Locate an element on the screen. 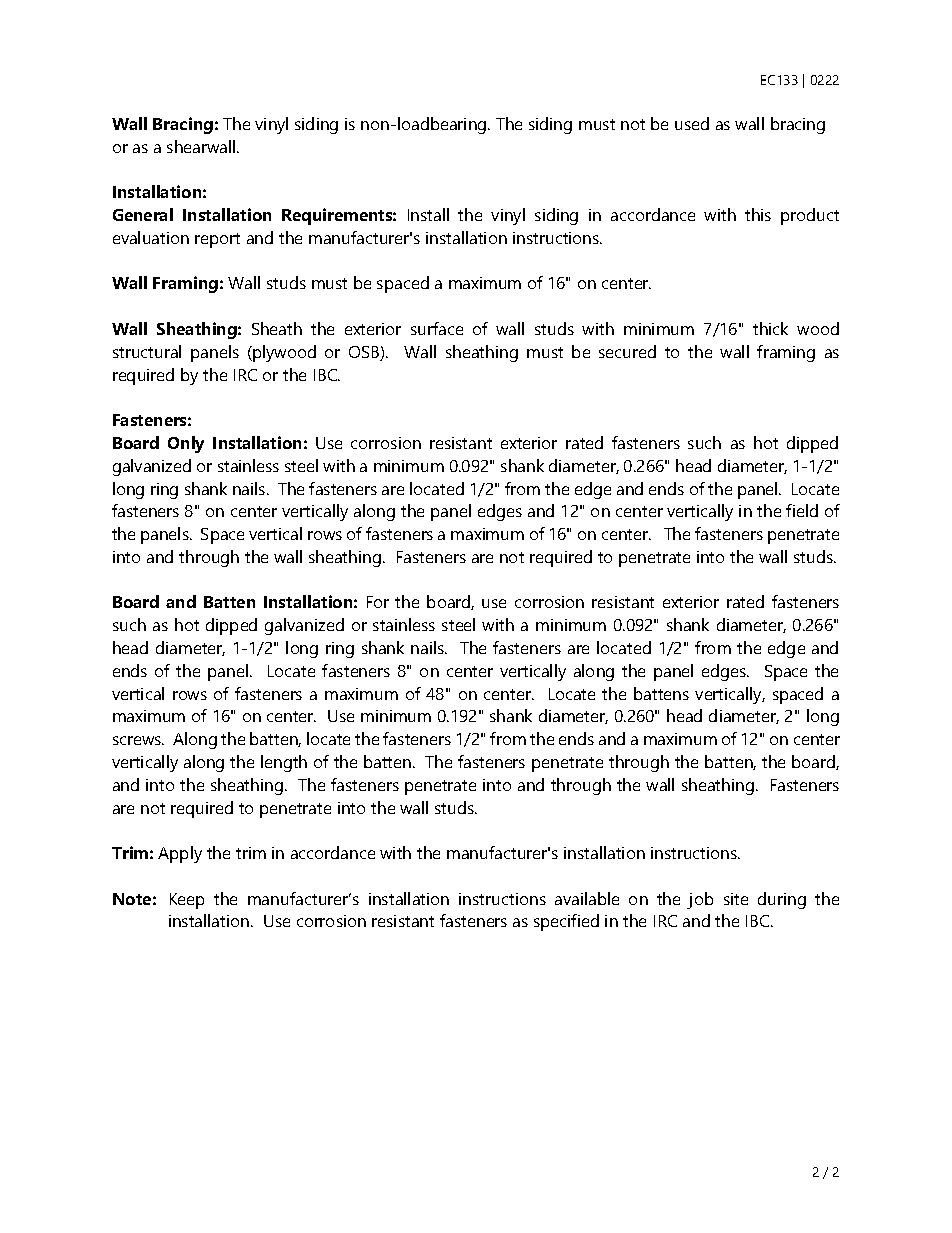 The image size is (952, 1233). site is located at coordinates (736, 899).
